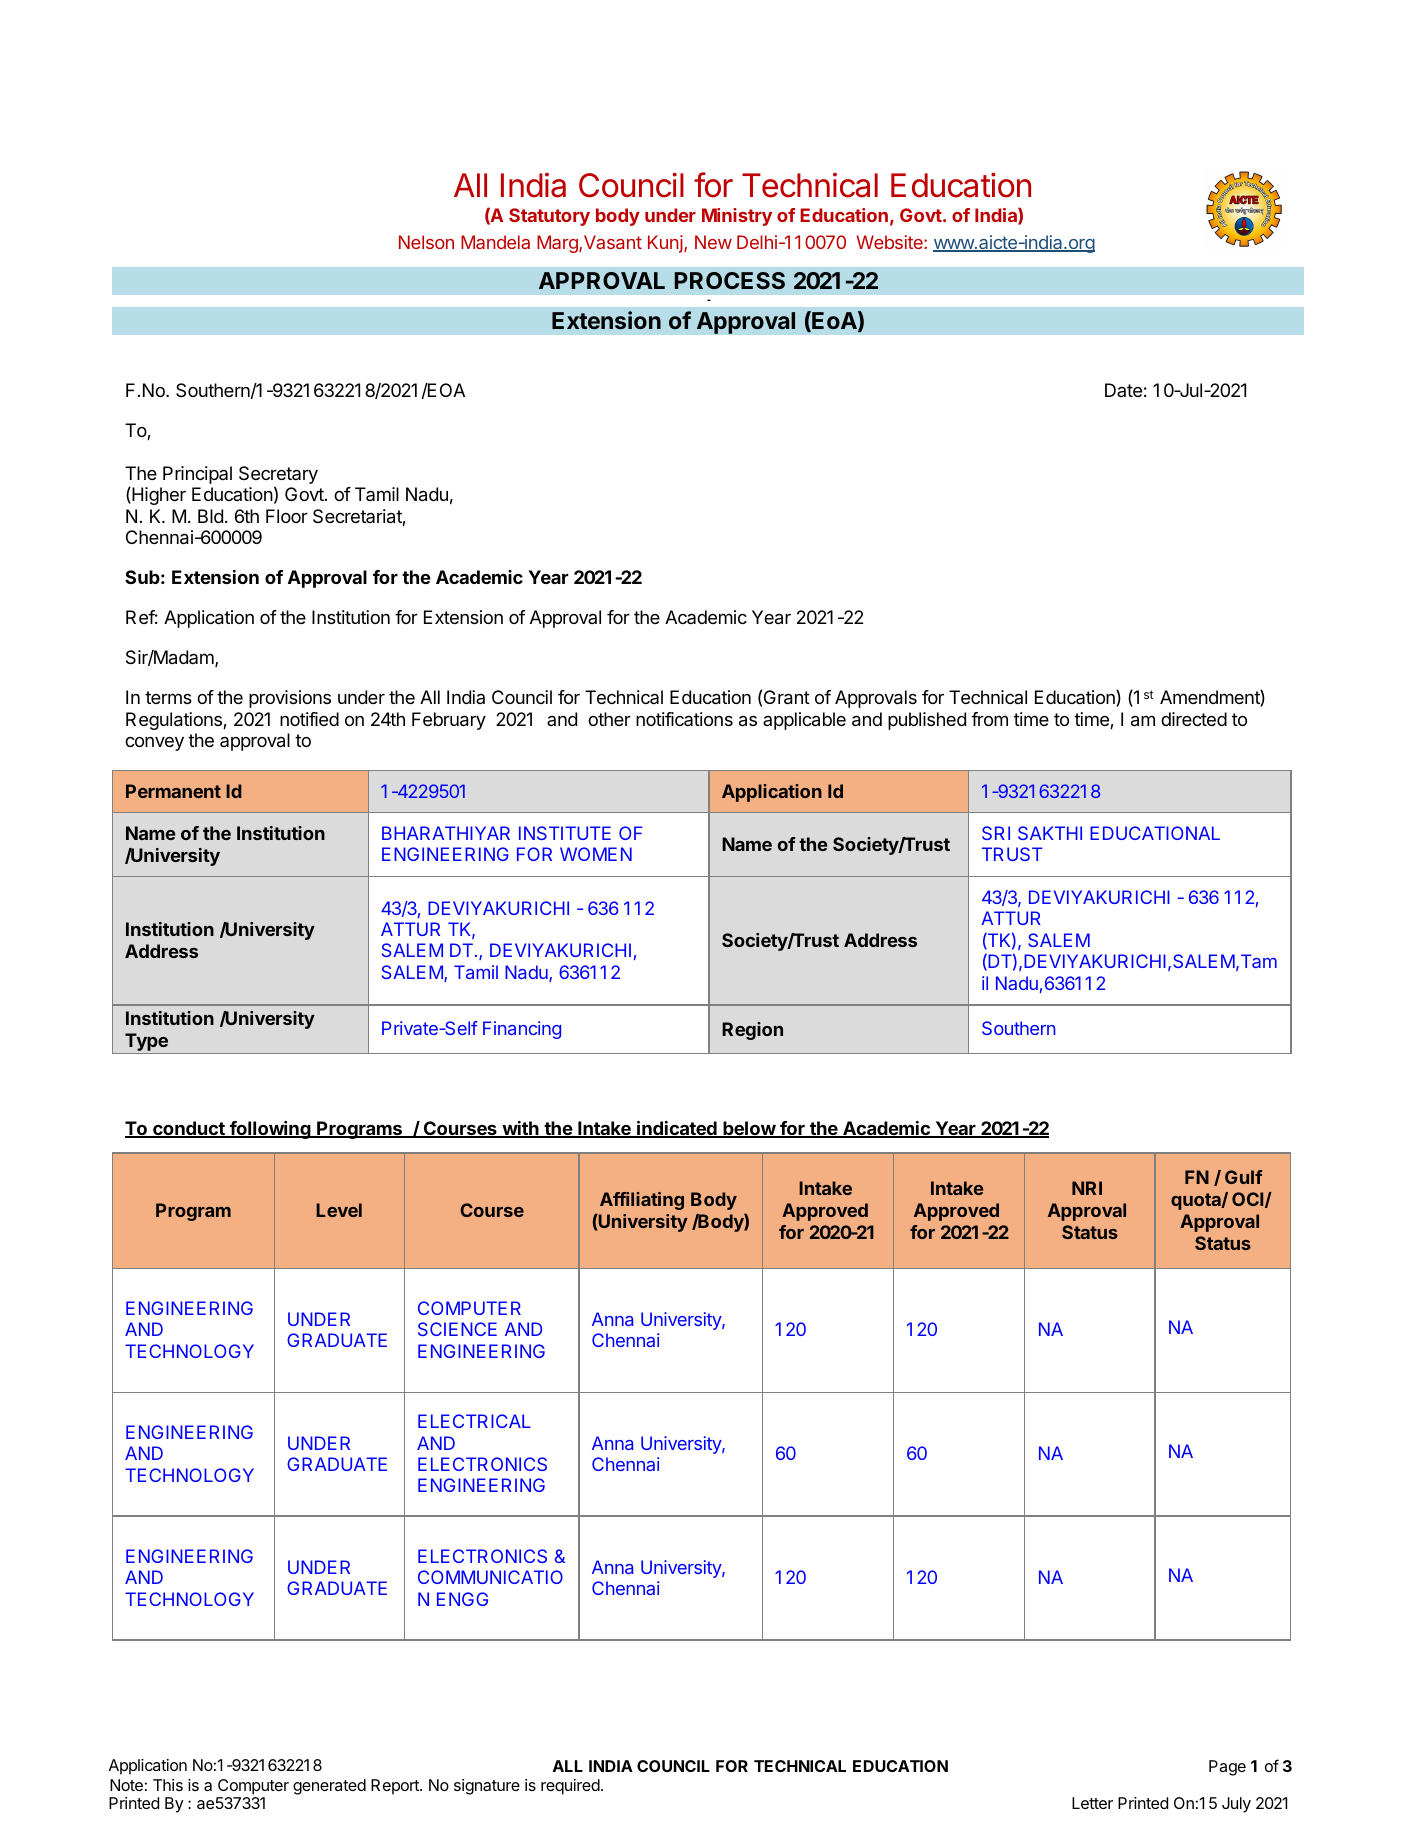  Describe the element at coordinates (1244, 1177) in the screenshot. I see `Gulf` at that location.
